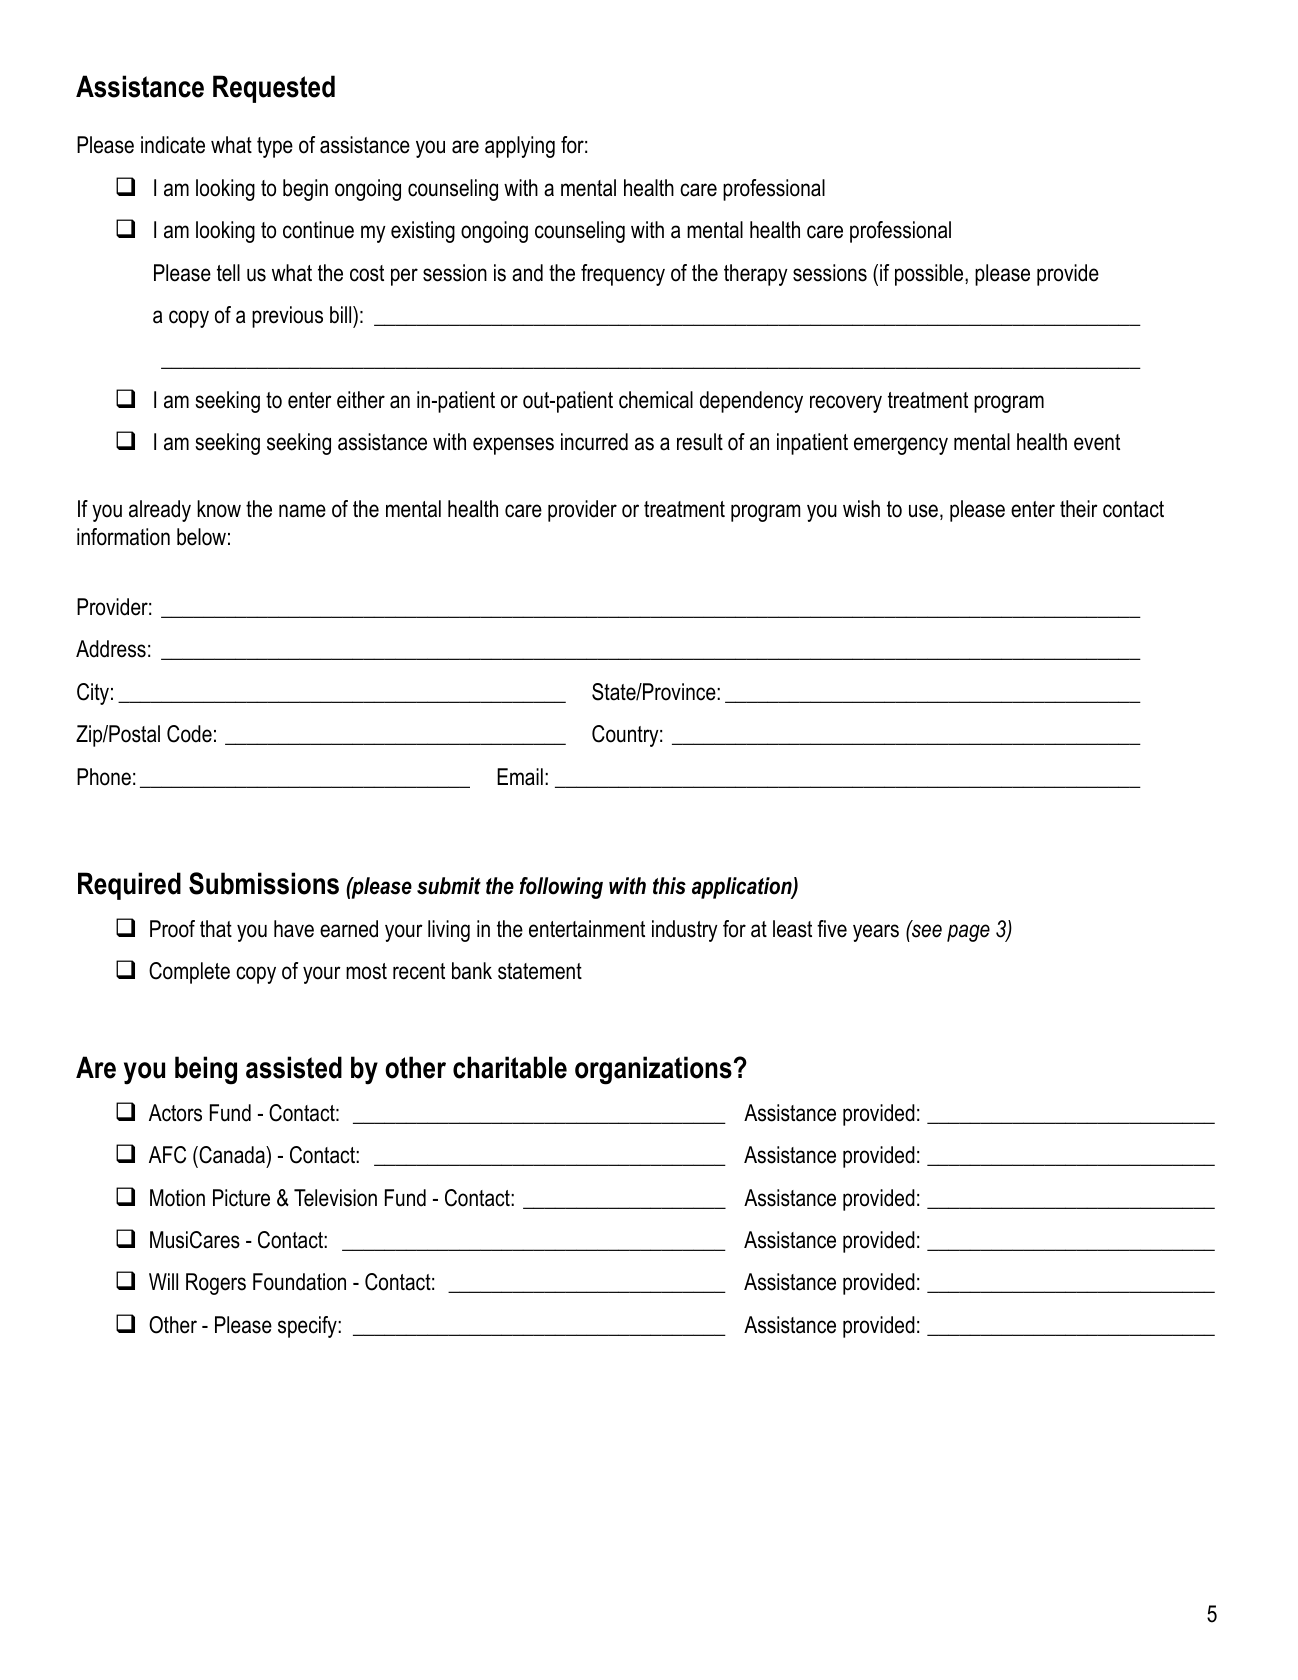 The height and width of the page is (1680, 1298). I want to click on type, so click(275, 147).
